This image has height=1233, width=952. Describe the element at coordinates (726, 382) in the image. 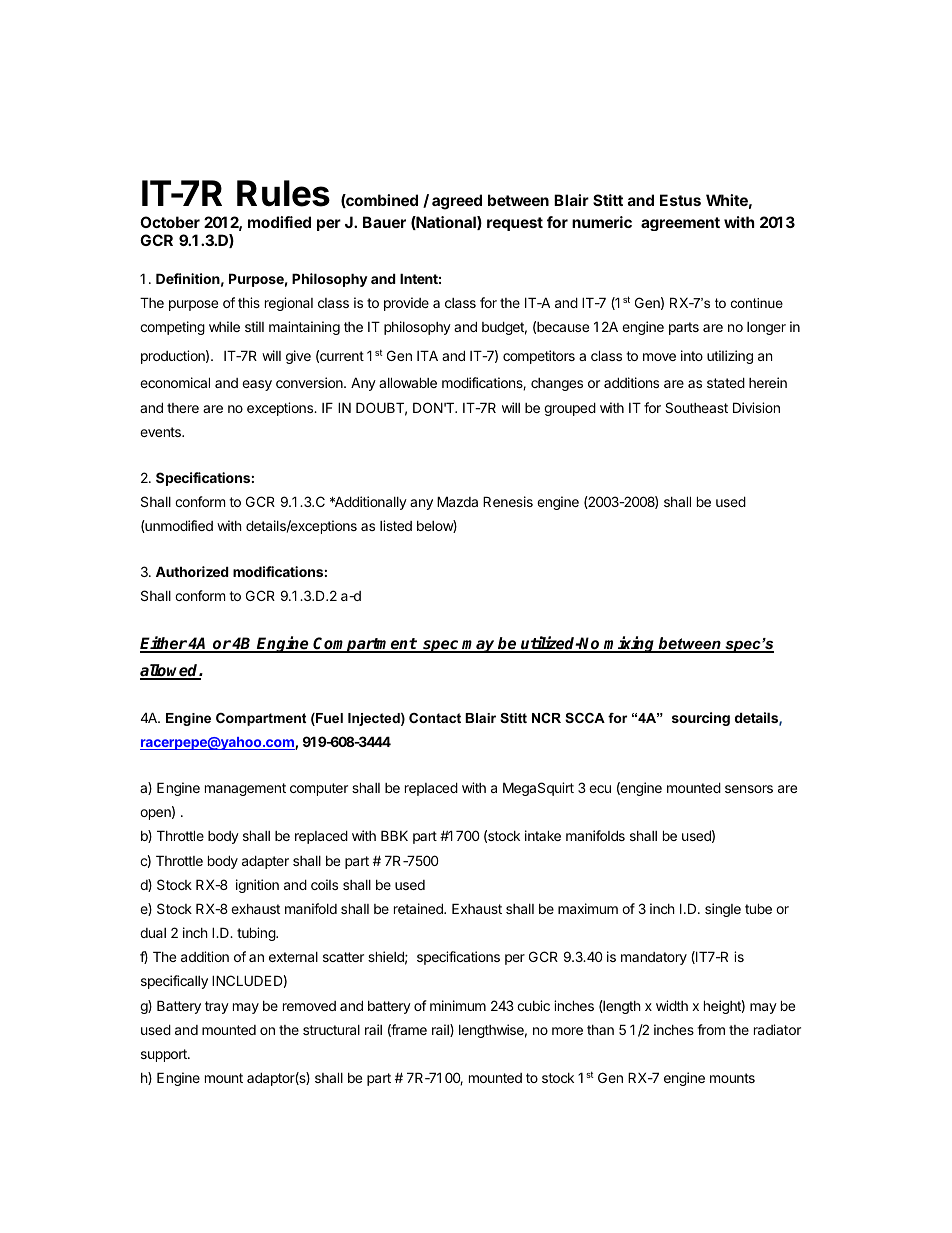

I see `stated` at that location.
